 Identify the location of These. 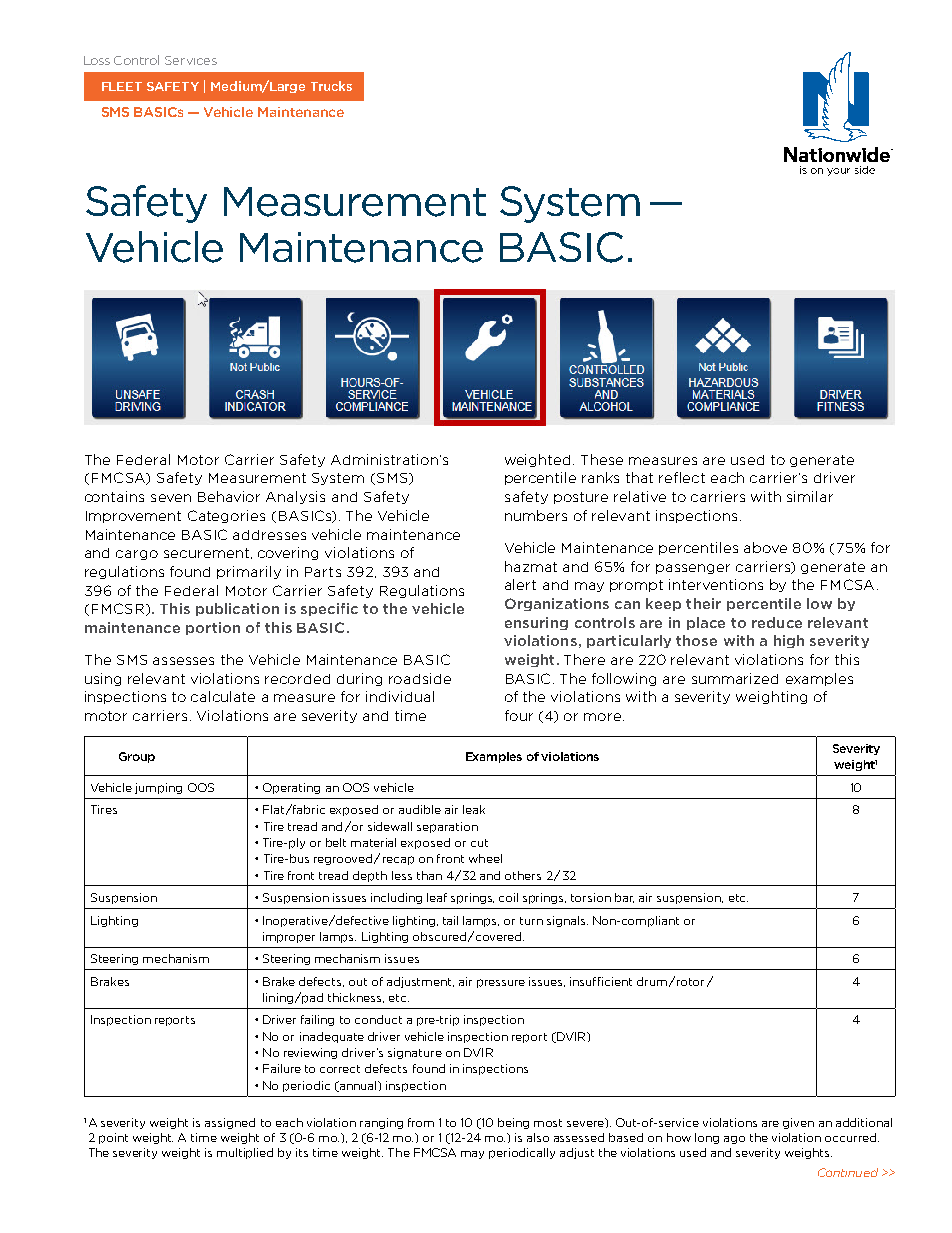
(602, 459).
